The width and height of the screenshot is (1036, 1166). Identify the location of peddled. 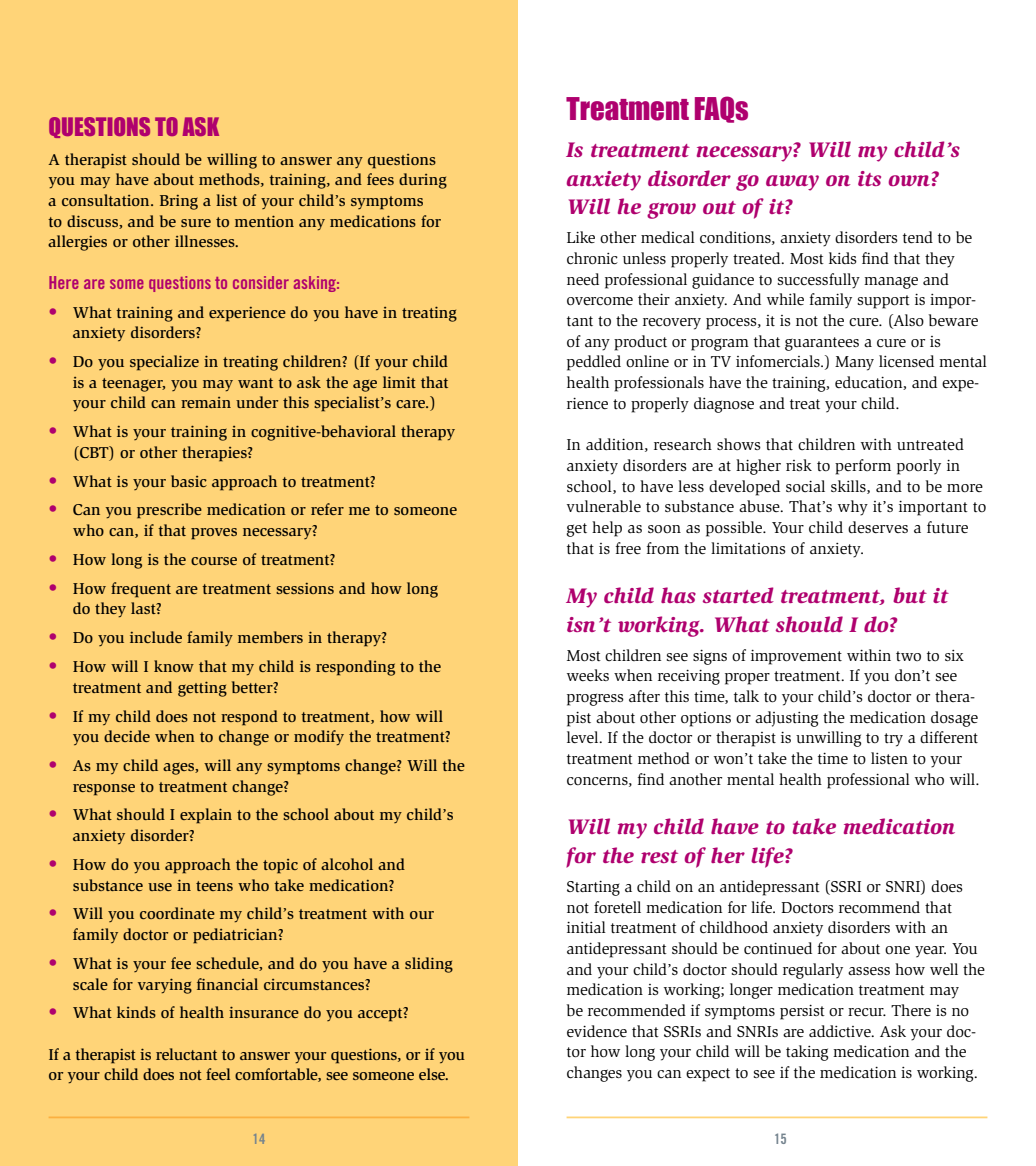
(594, 363).
